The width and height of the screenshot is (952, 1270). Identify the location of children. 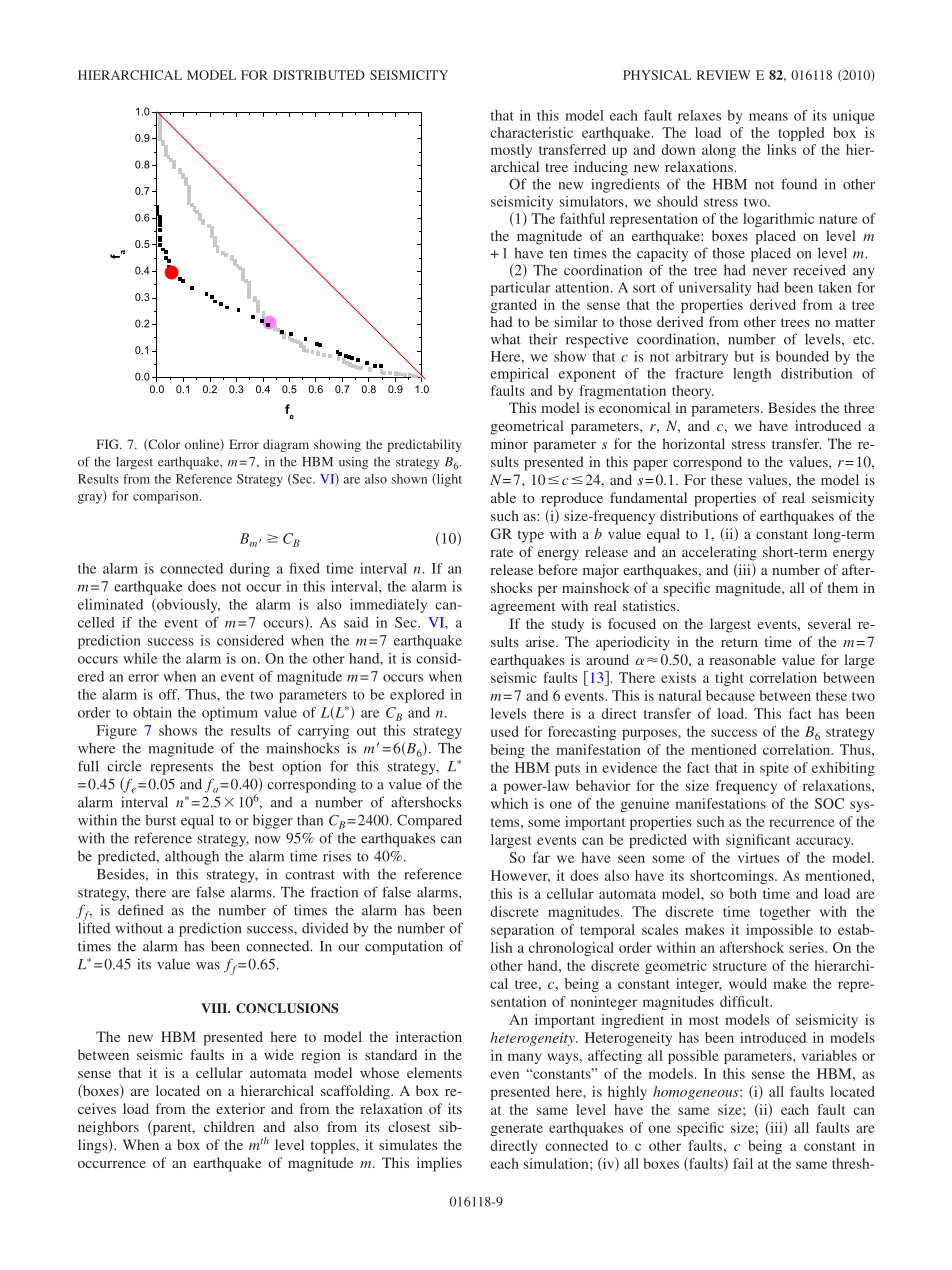
(229, 1126).
